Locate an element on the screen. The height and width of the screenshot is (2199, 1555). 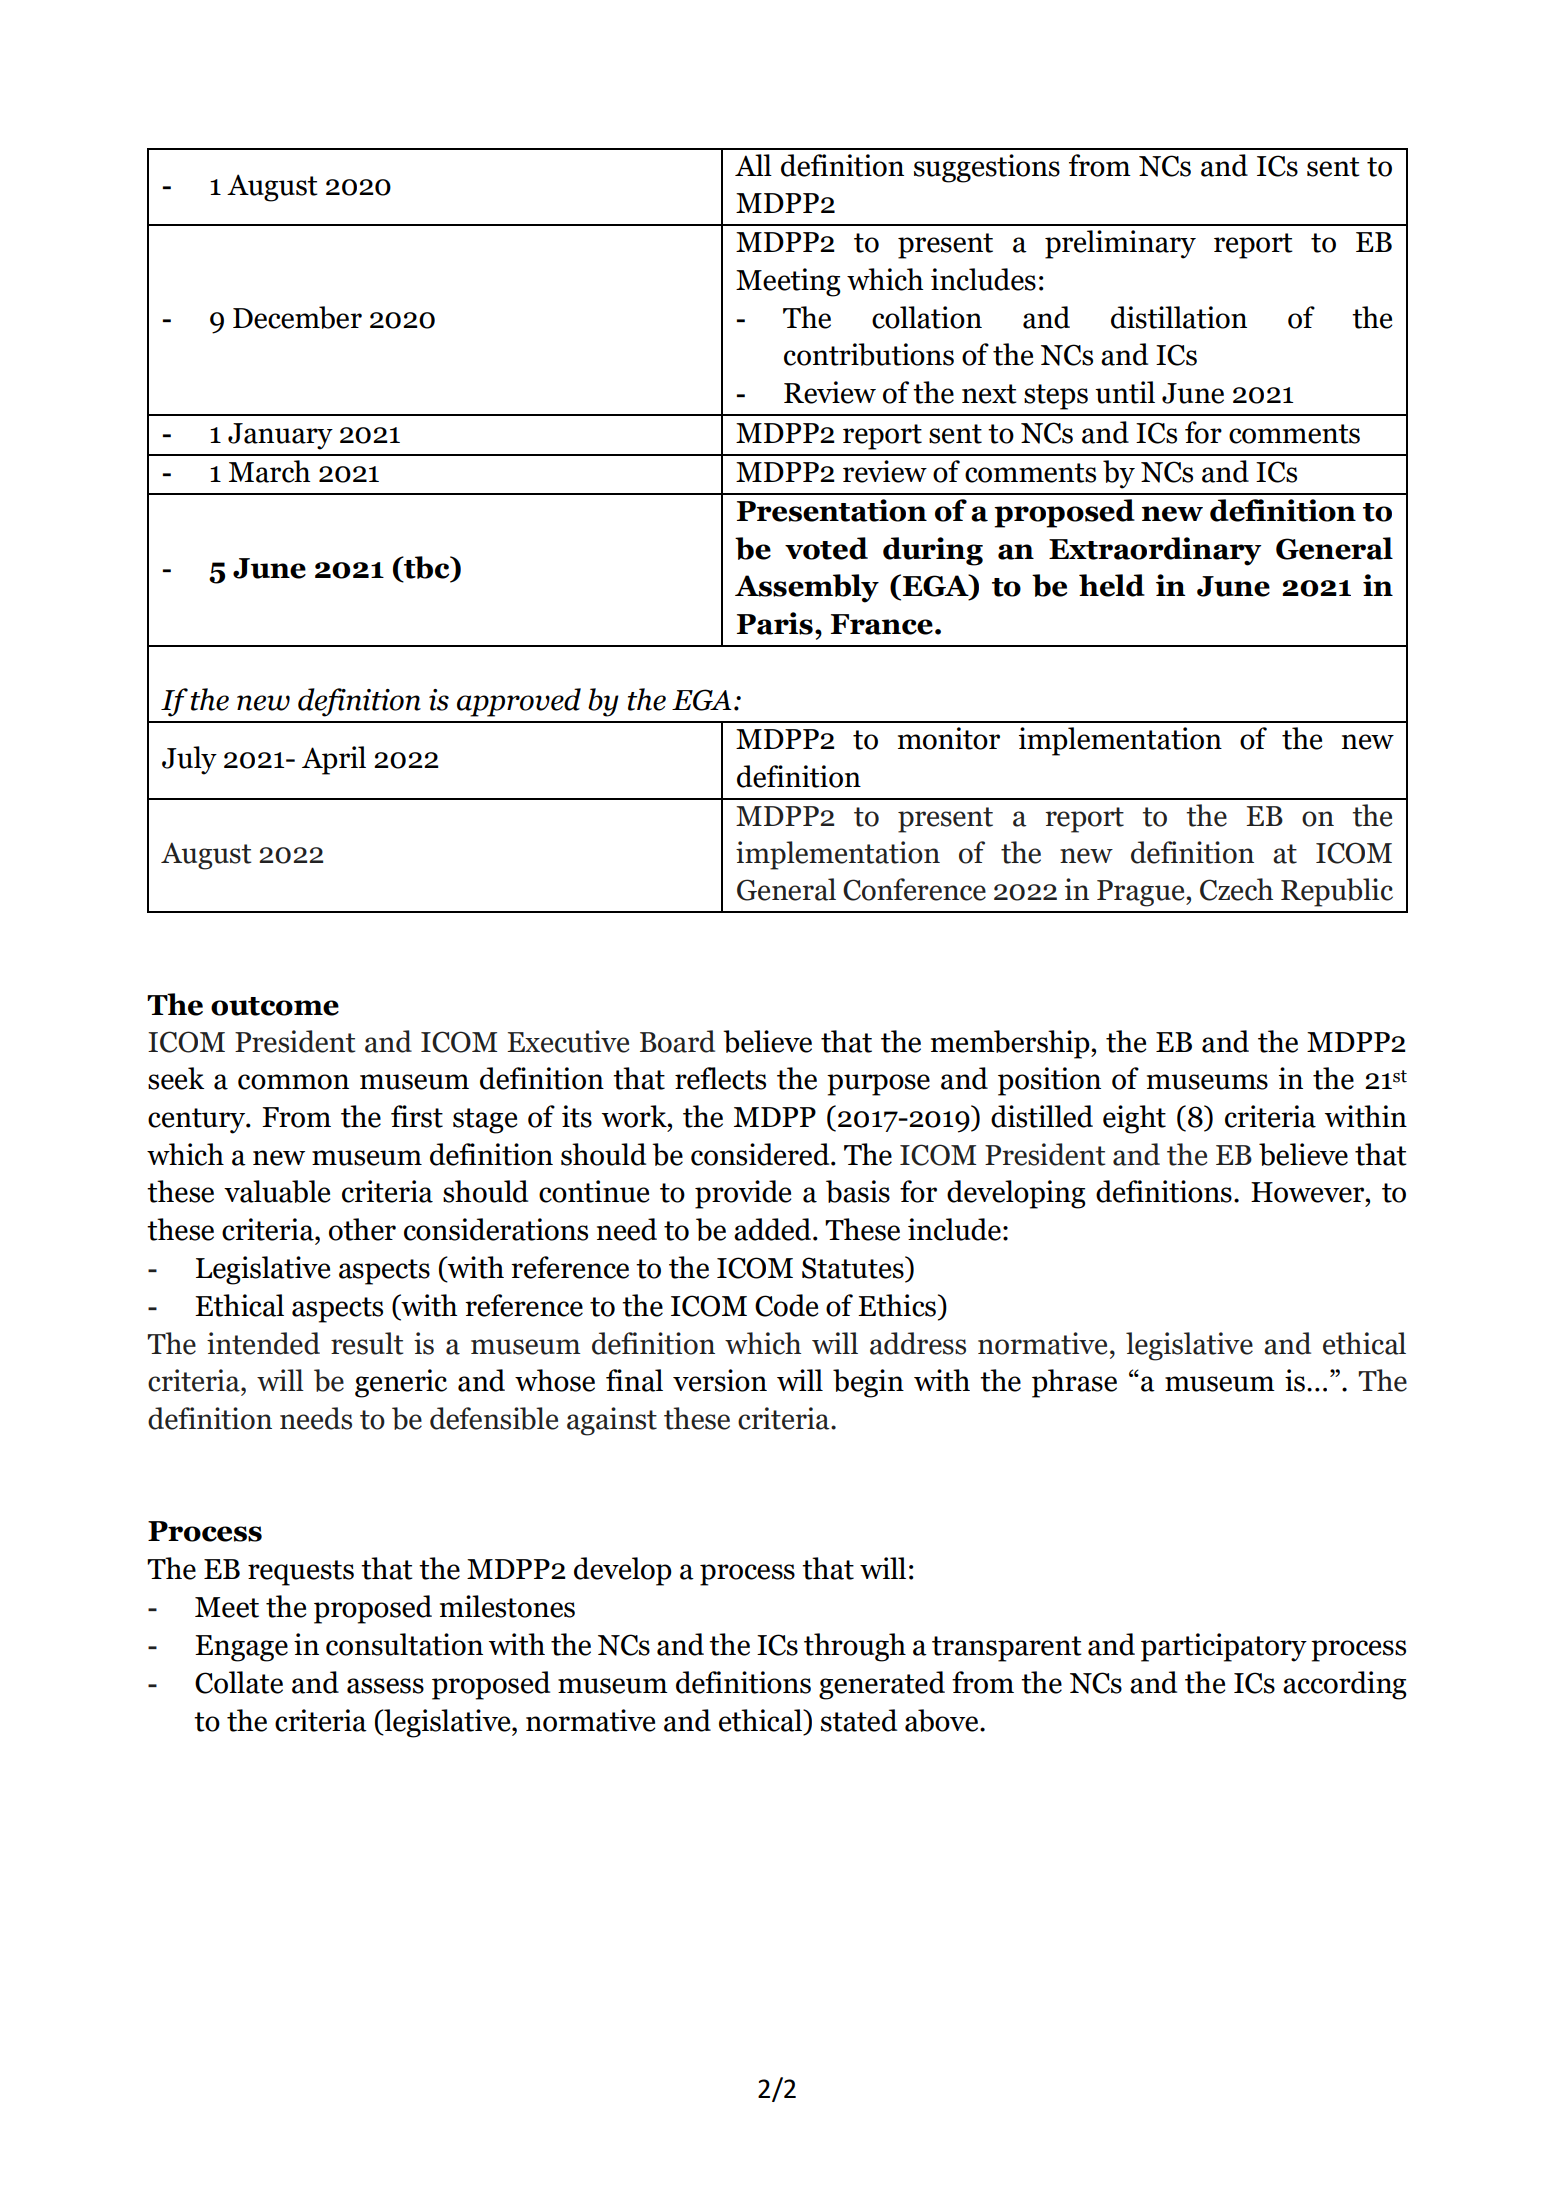
result is located at coordinates (367, 1343).
